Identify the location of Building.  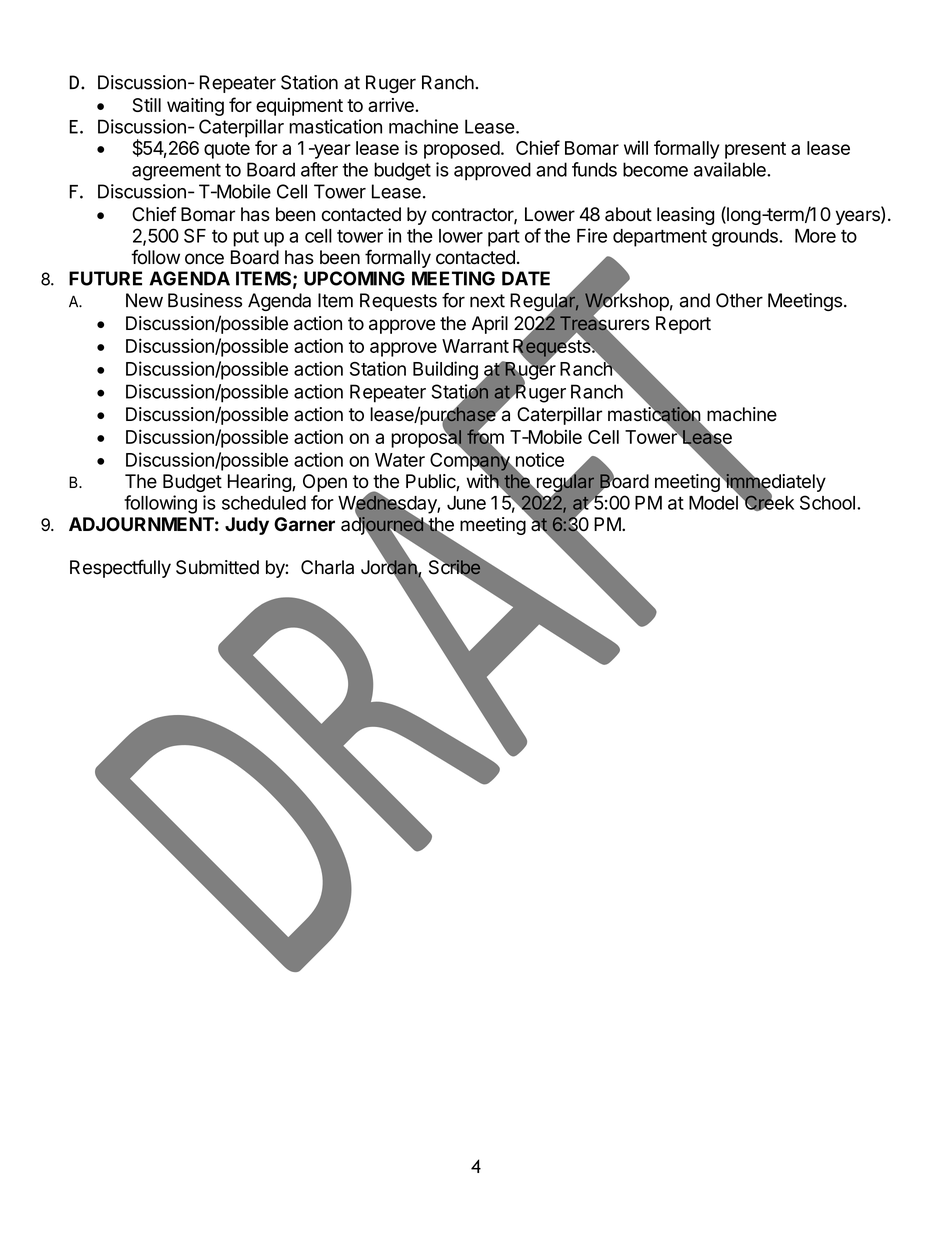
(445, 370).
